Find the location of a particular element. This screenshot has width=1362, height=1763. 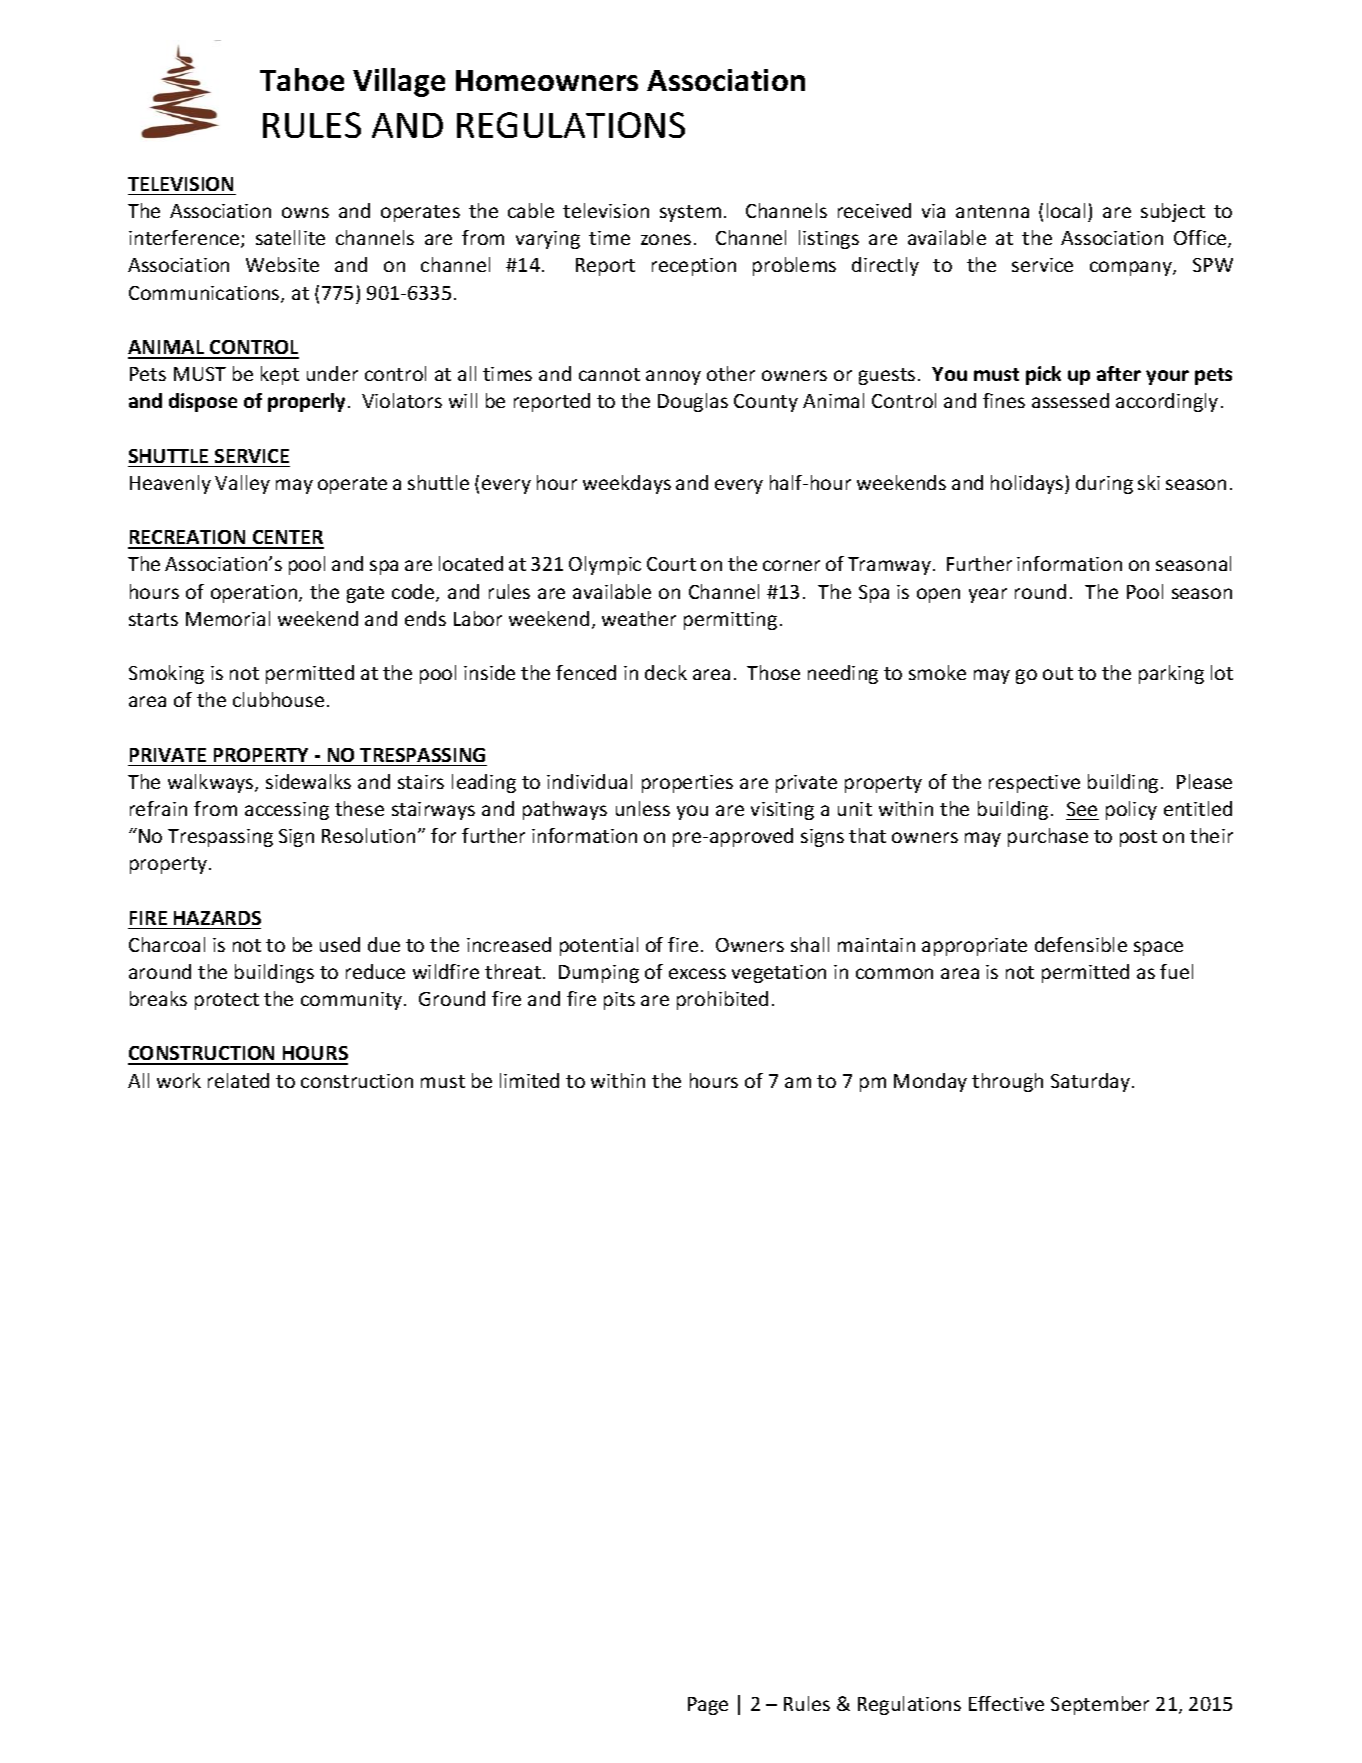

Effective is located at coordinates (1006, 1703).
